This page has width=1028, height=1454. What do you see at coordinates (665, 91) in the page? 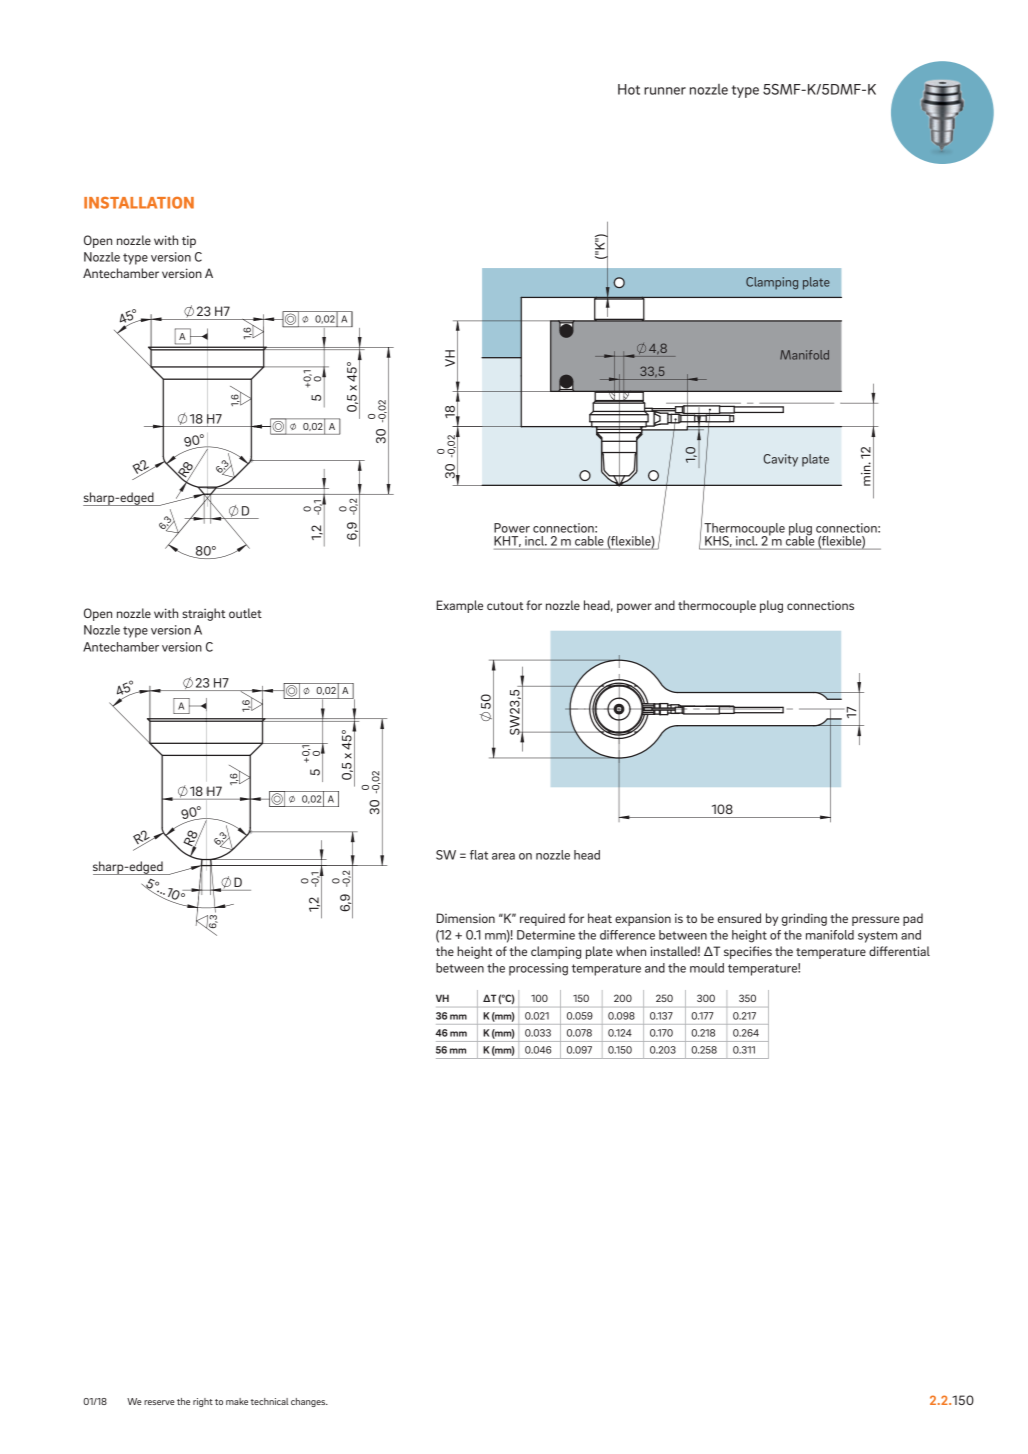
I see `runner` at bounding box center [665, 91].
